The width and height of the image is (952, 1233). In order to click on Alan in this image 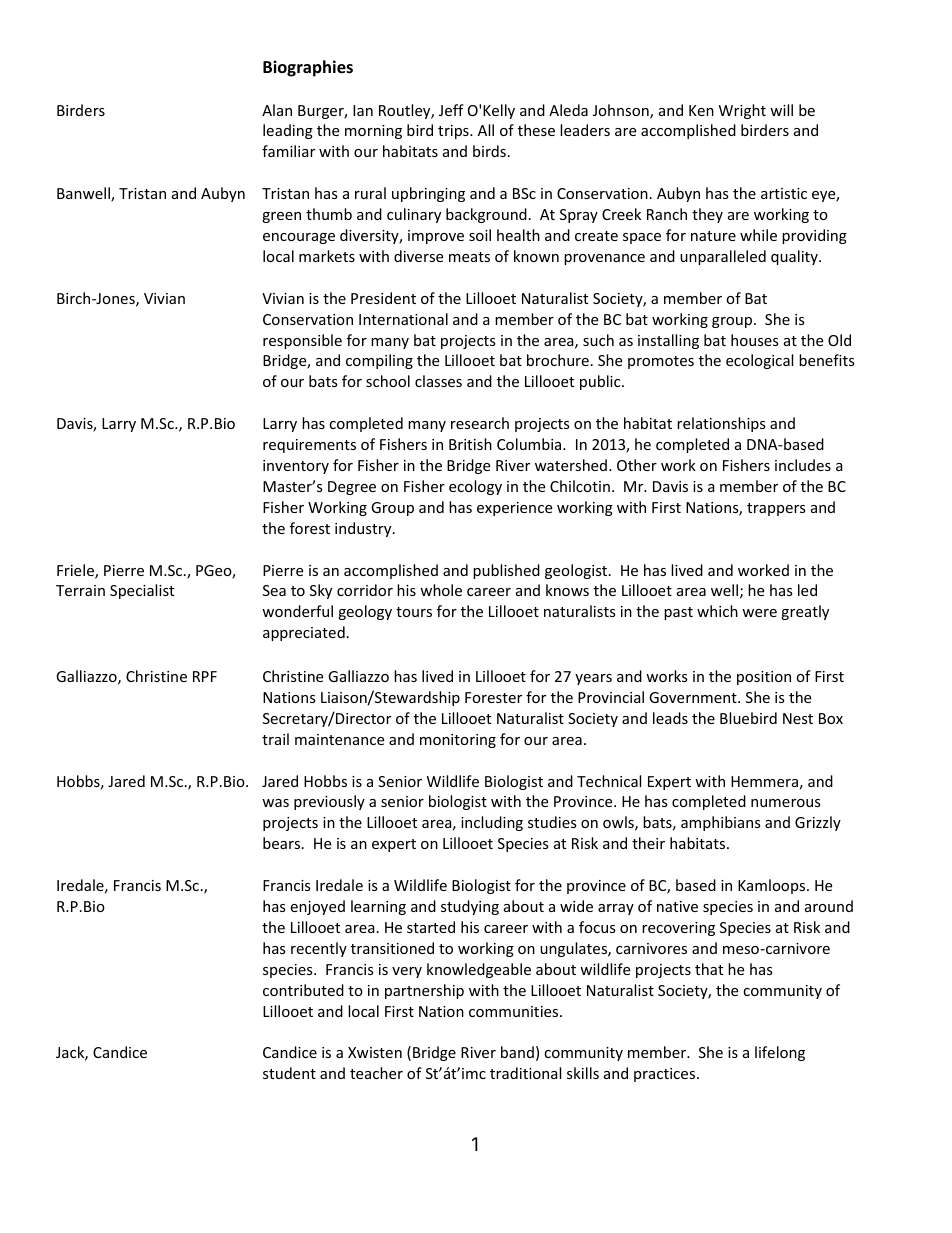, I will do `click(277, 110)`.
